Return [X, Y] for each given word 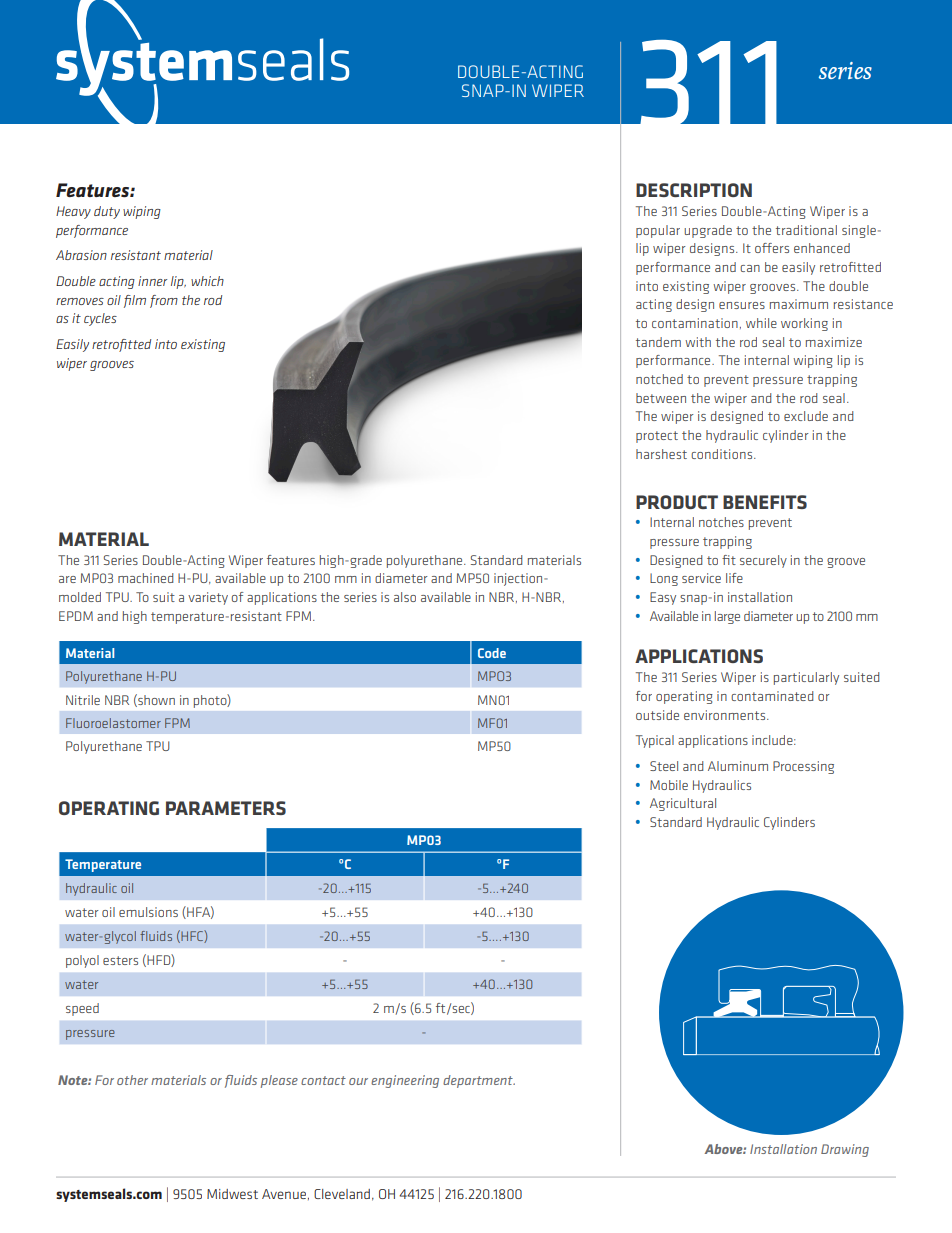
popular [658, 231]
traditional [806, 230]
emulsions [148, 912]
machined [145, 578]
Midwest [232, 1194]
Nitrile [83, 700]
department [479, 1081]
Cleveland [342, 1194]
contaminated [772, 696]
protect [657, 437]
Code [492, 653]
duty [107, 212]
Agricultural [683, 804]
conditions [723, 454]
